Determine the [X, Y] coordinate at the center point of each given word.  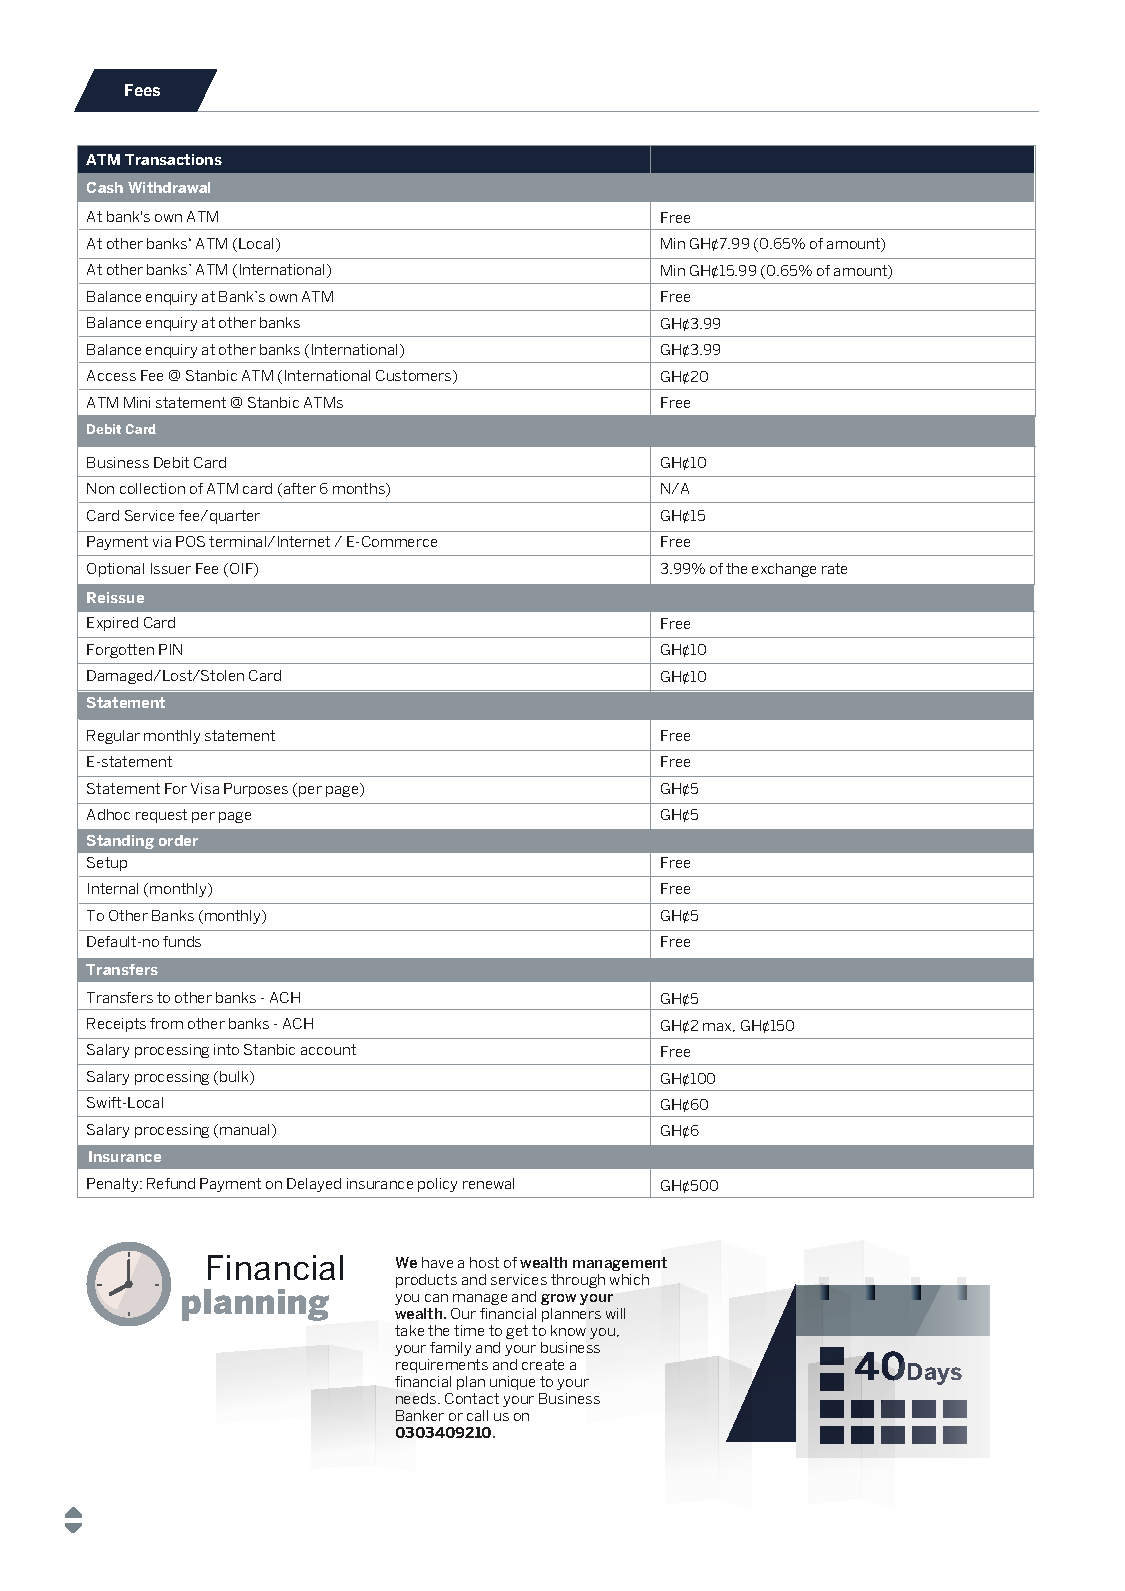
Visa [205, 788]
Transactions [173, 159]
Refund [171, 1183]
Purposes [256, 790]
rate [834, 568]
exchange [784, 570]
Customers [415, 377]
